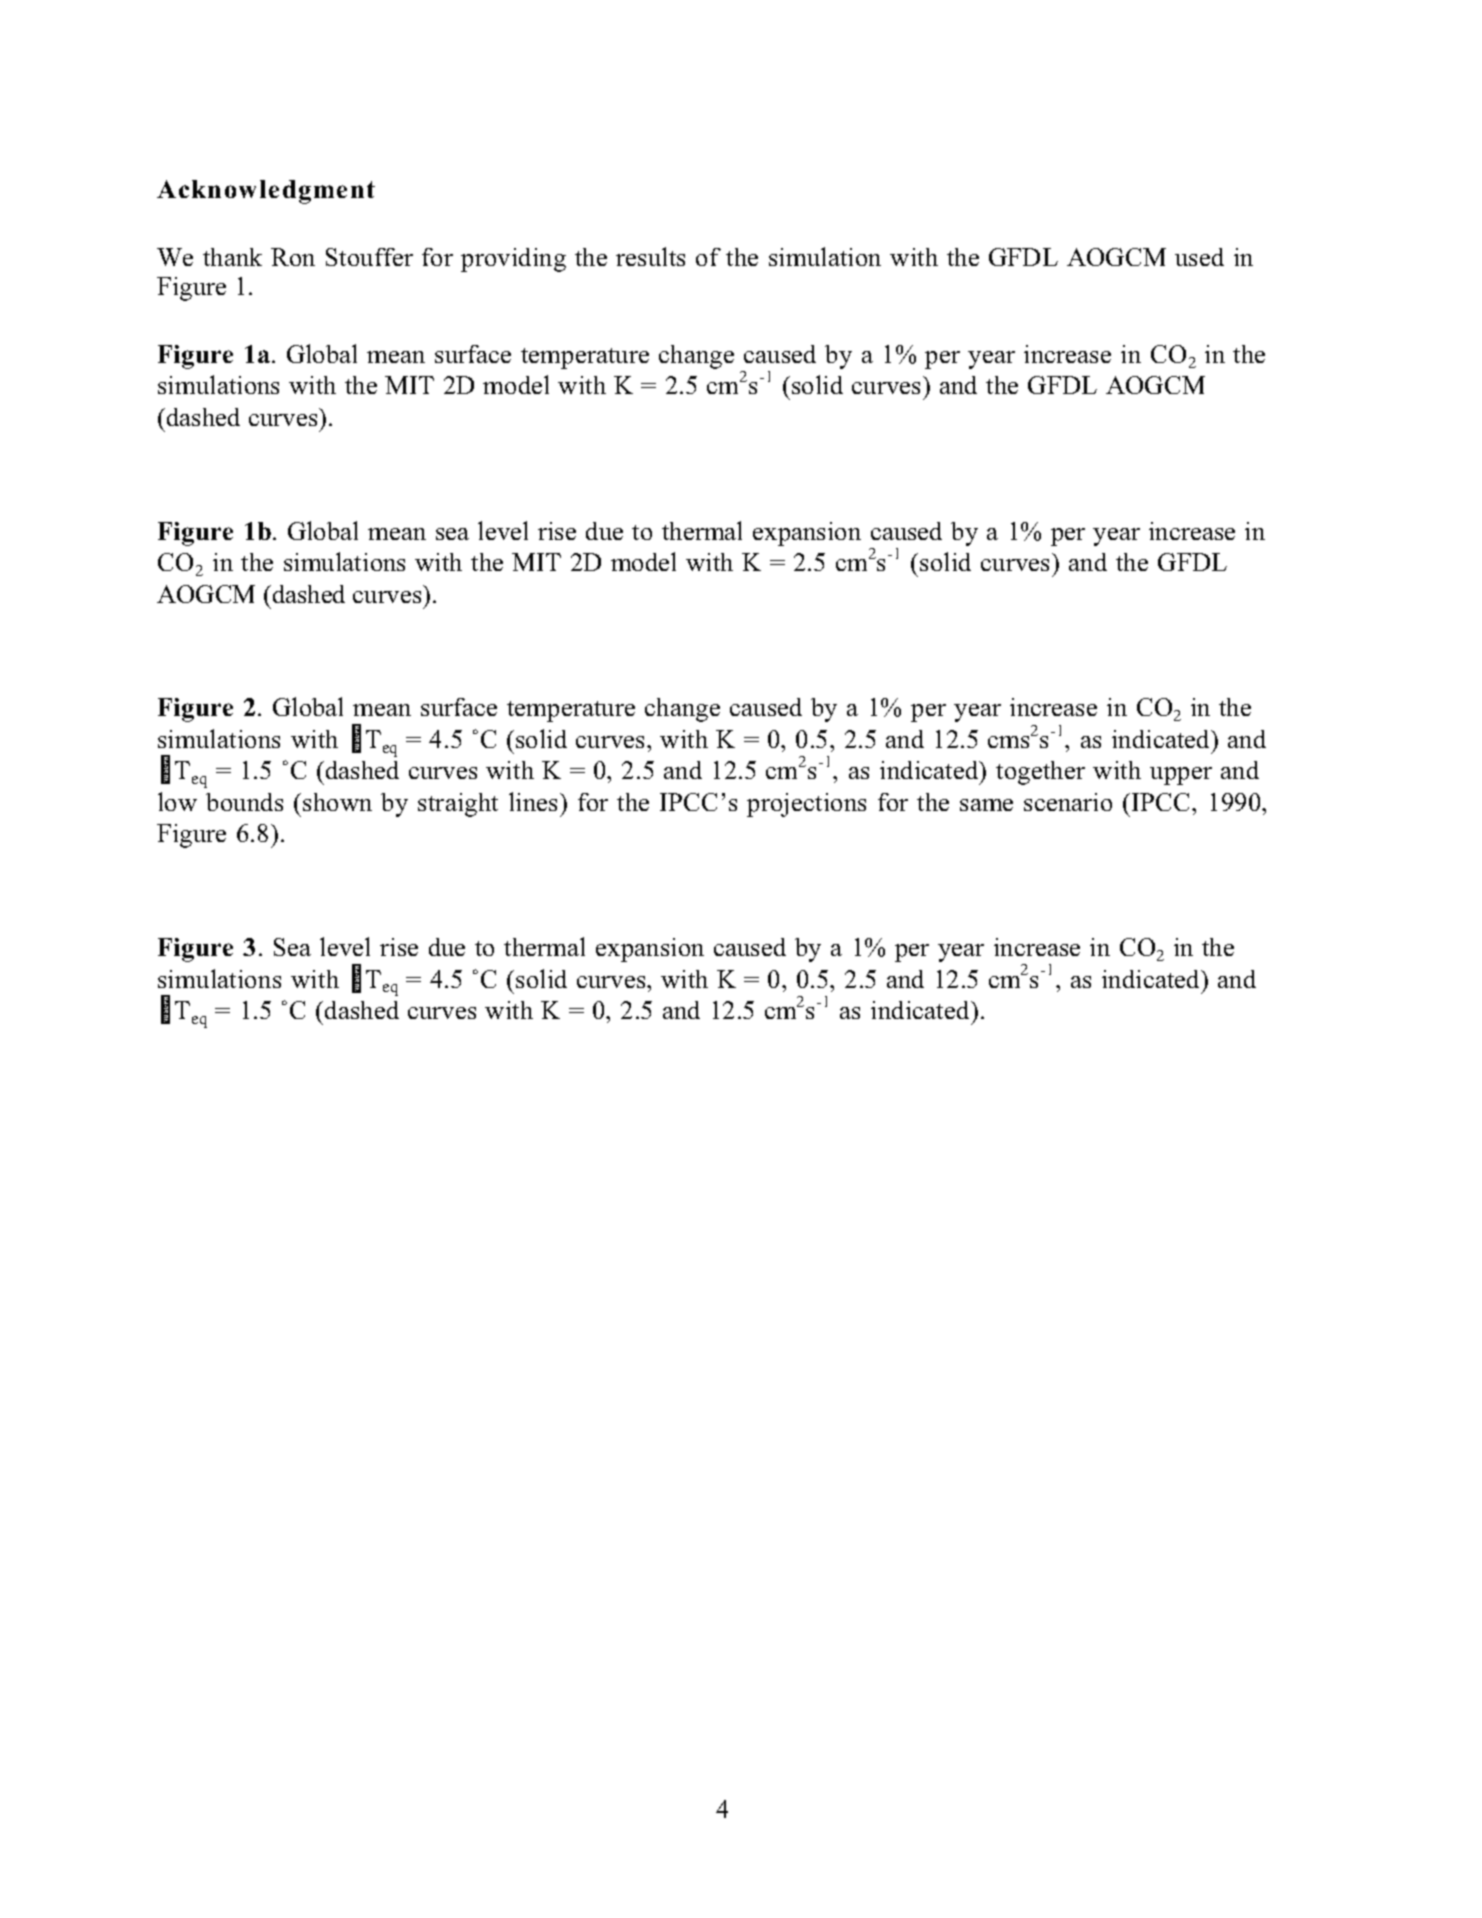 The width and height of the image is (1482, 1918). What do you see at coordinates (1181, 776) in the image?
I see `upper` at bounding box center [1181, 776].
